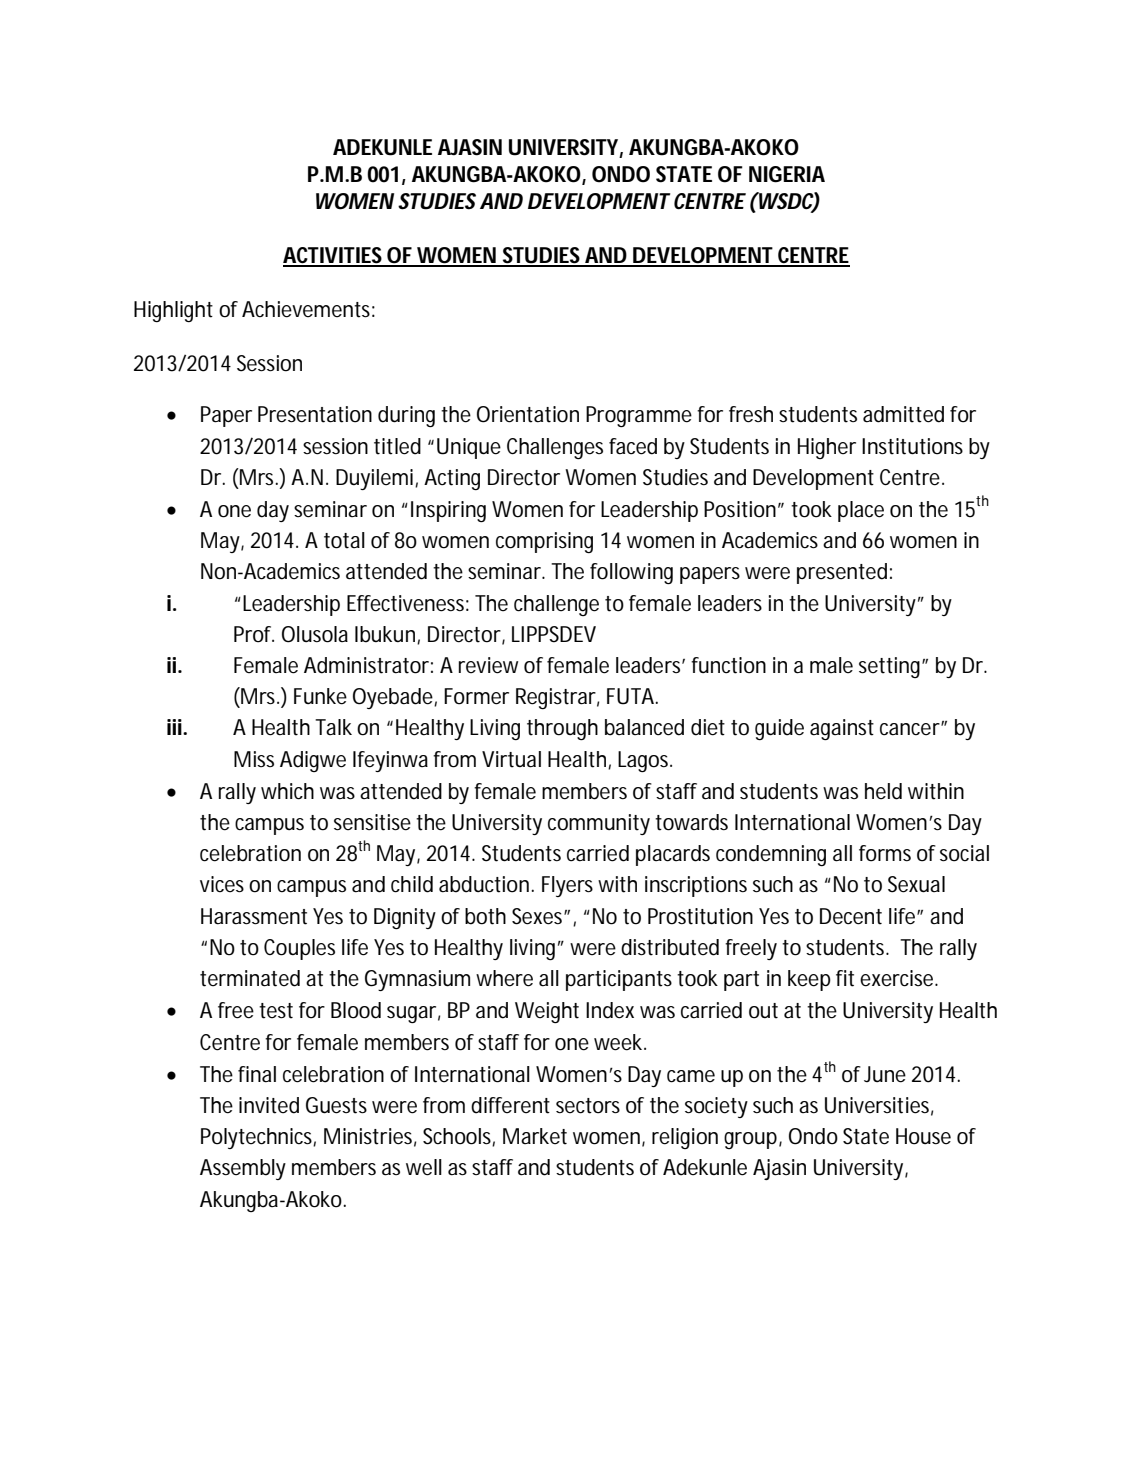  I want to click on total, so click(344, 540).
